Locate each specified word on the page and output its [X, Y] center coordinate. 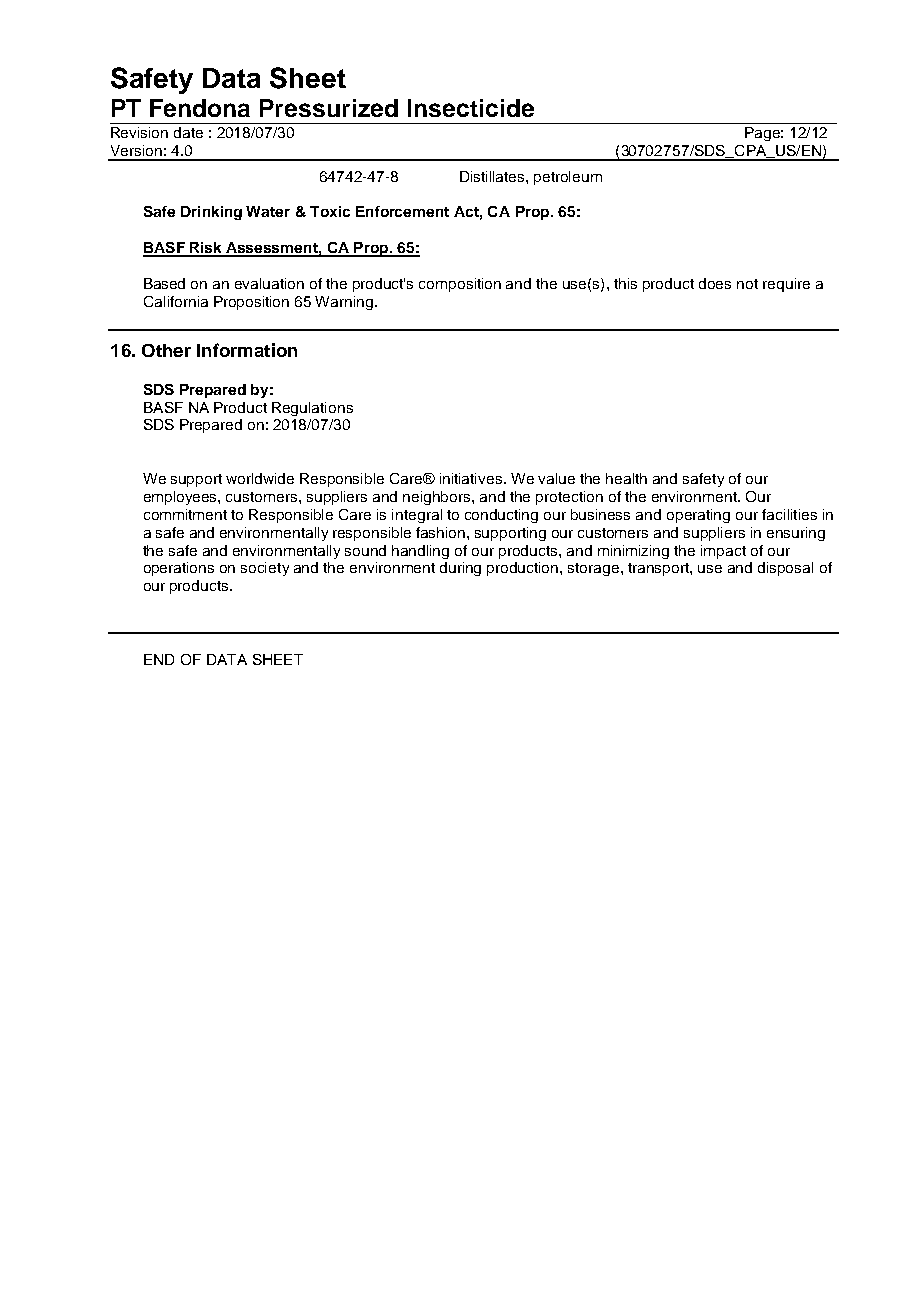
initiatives [471, 478]
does [715, 283]
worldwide [260, 478]
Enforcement [402, 211]
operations [179, 569]
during [460, 569]
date [188, 132]
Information [247, 350]
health [626, 478]
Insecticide [471, 108]
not [747, 284]
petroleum [568, 178]
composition [460, 285]
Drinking [211, 213]
